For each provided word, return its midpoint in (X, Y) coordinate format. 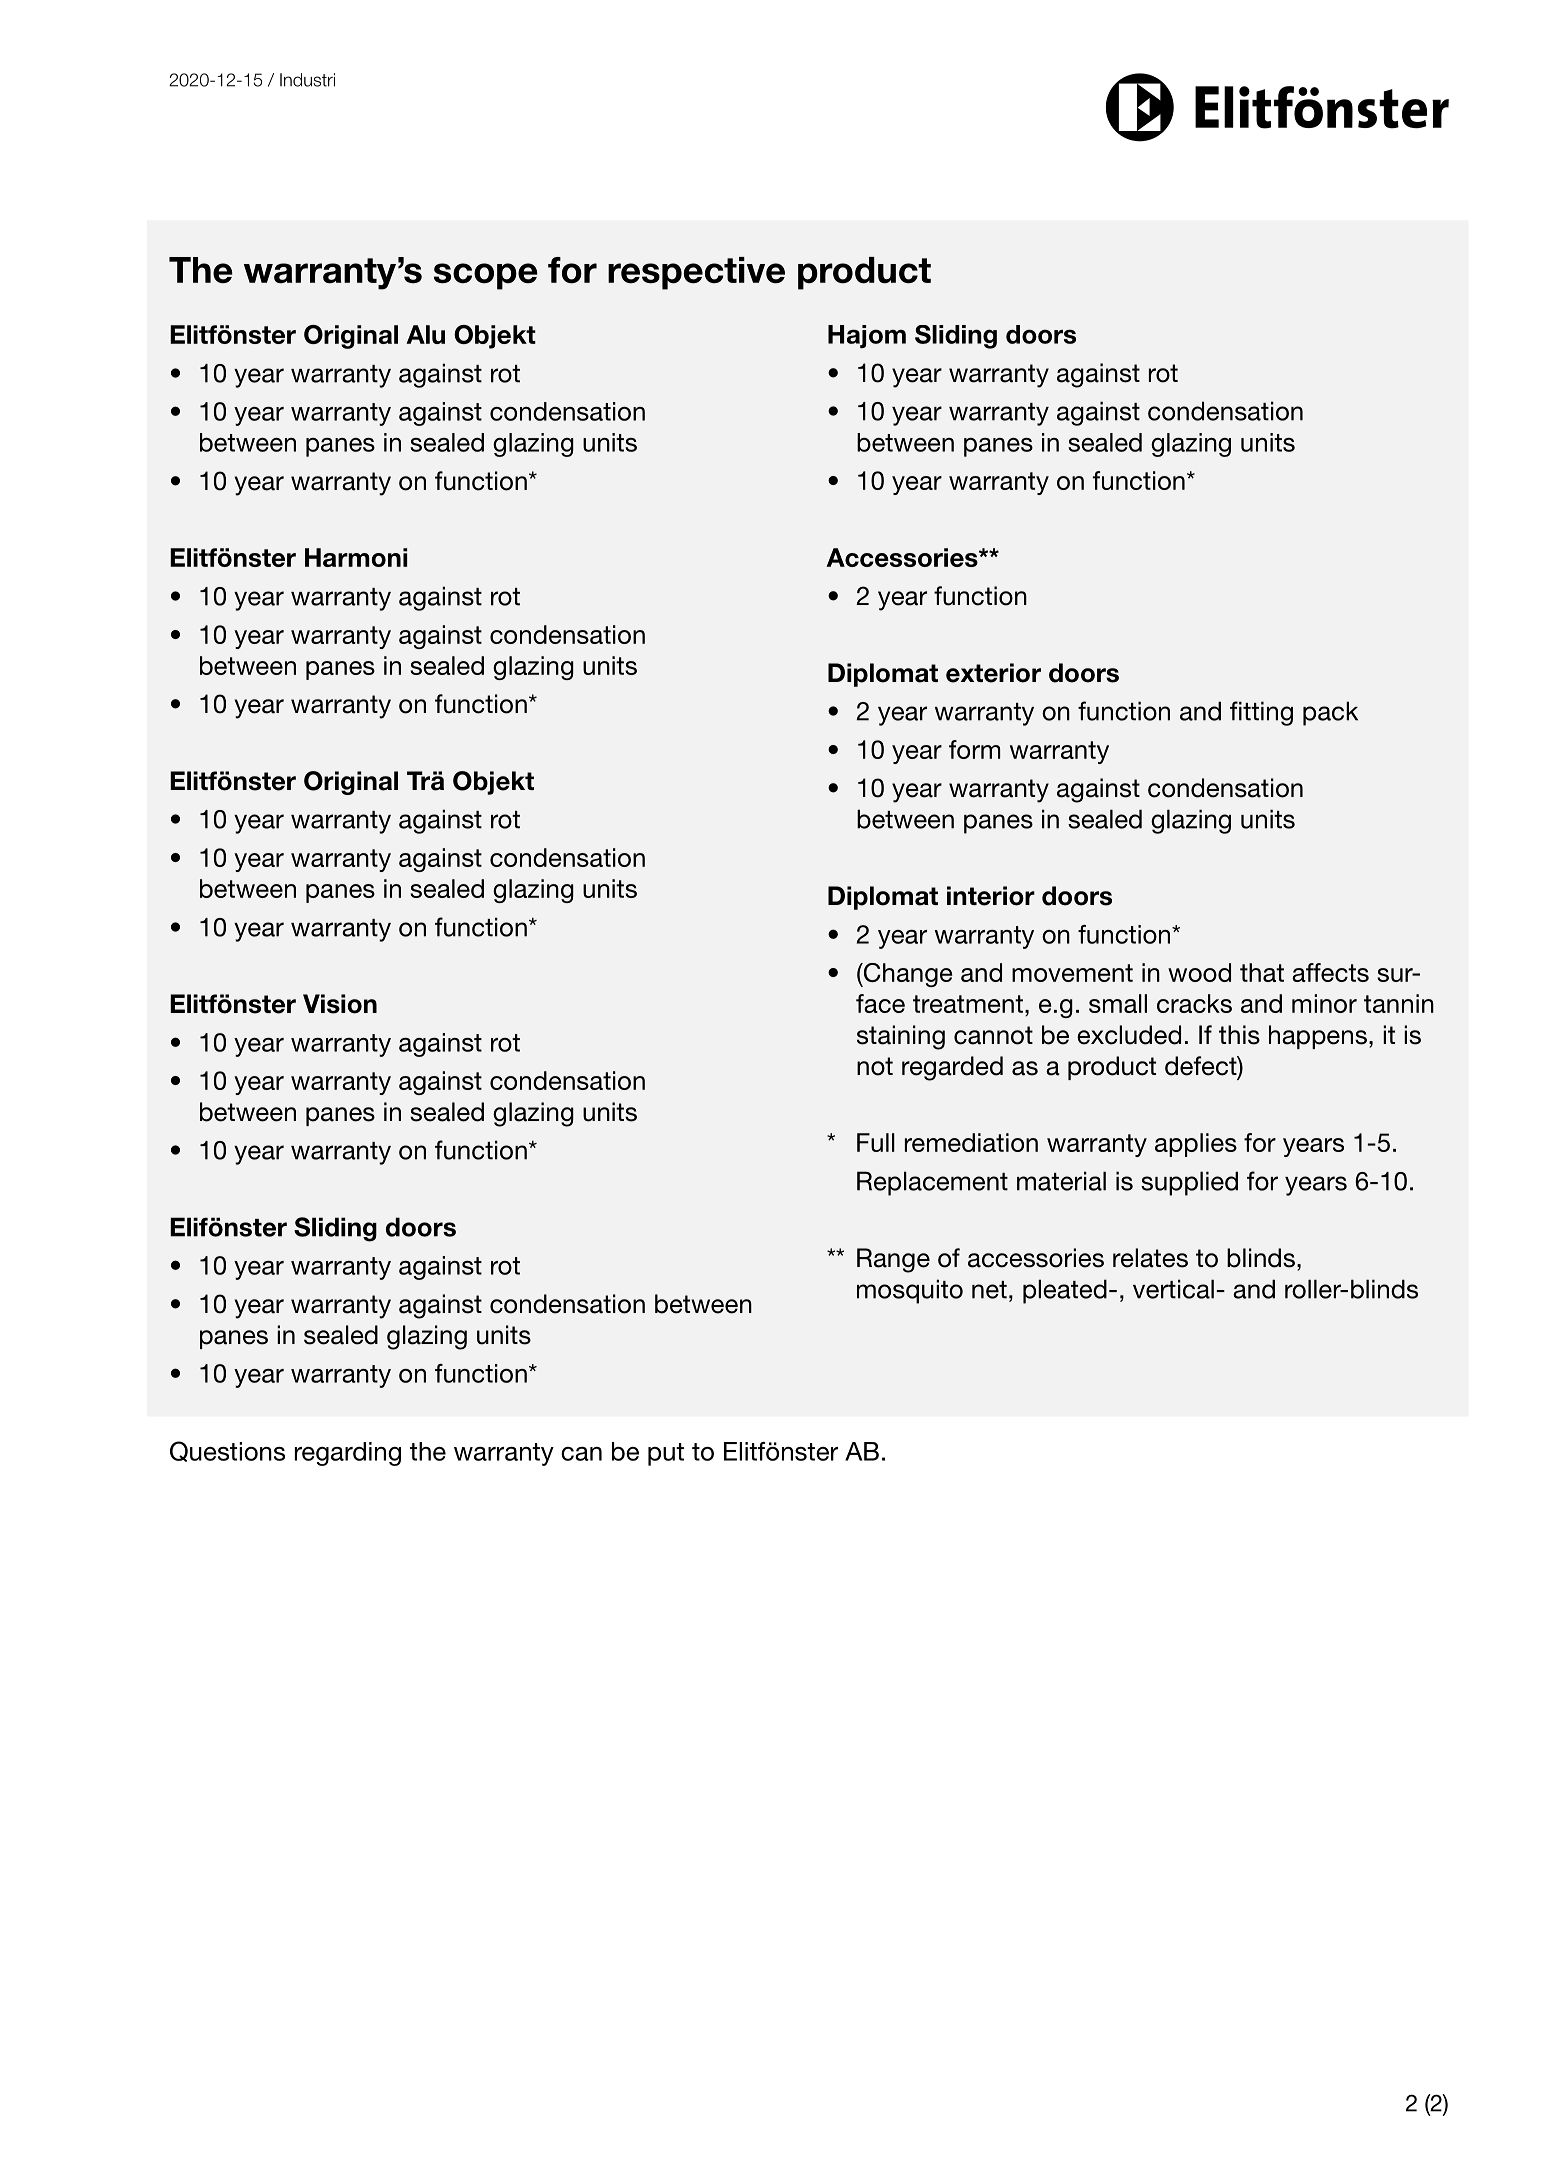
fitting (1261, 713)
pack (1330, 713)
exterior (993, 673)
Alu (425, 334)
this (1239, 1035)
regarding (348, 1454)
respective (696, 273)
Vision (340, 1004)
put (666, 1454)
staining (901, 1037)
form (974, 749)
